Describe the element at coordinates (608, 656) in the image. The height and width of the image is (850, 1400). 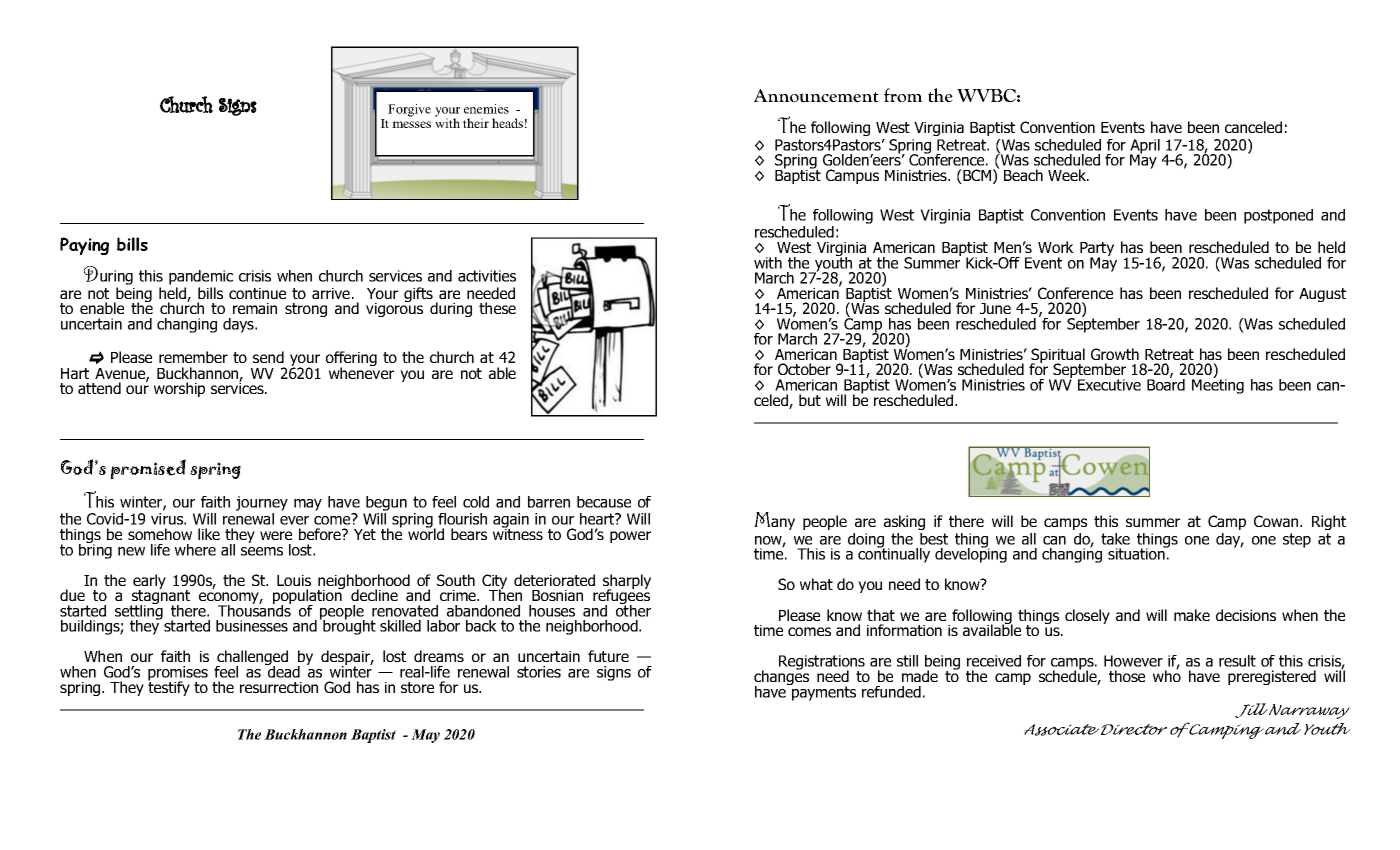
I see `future` at that location.
